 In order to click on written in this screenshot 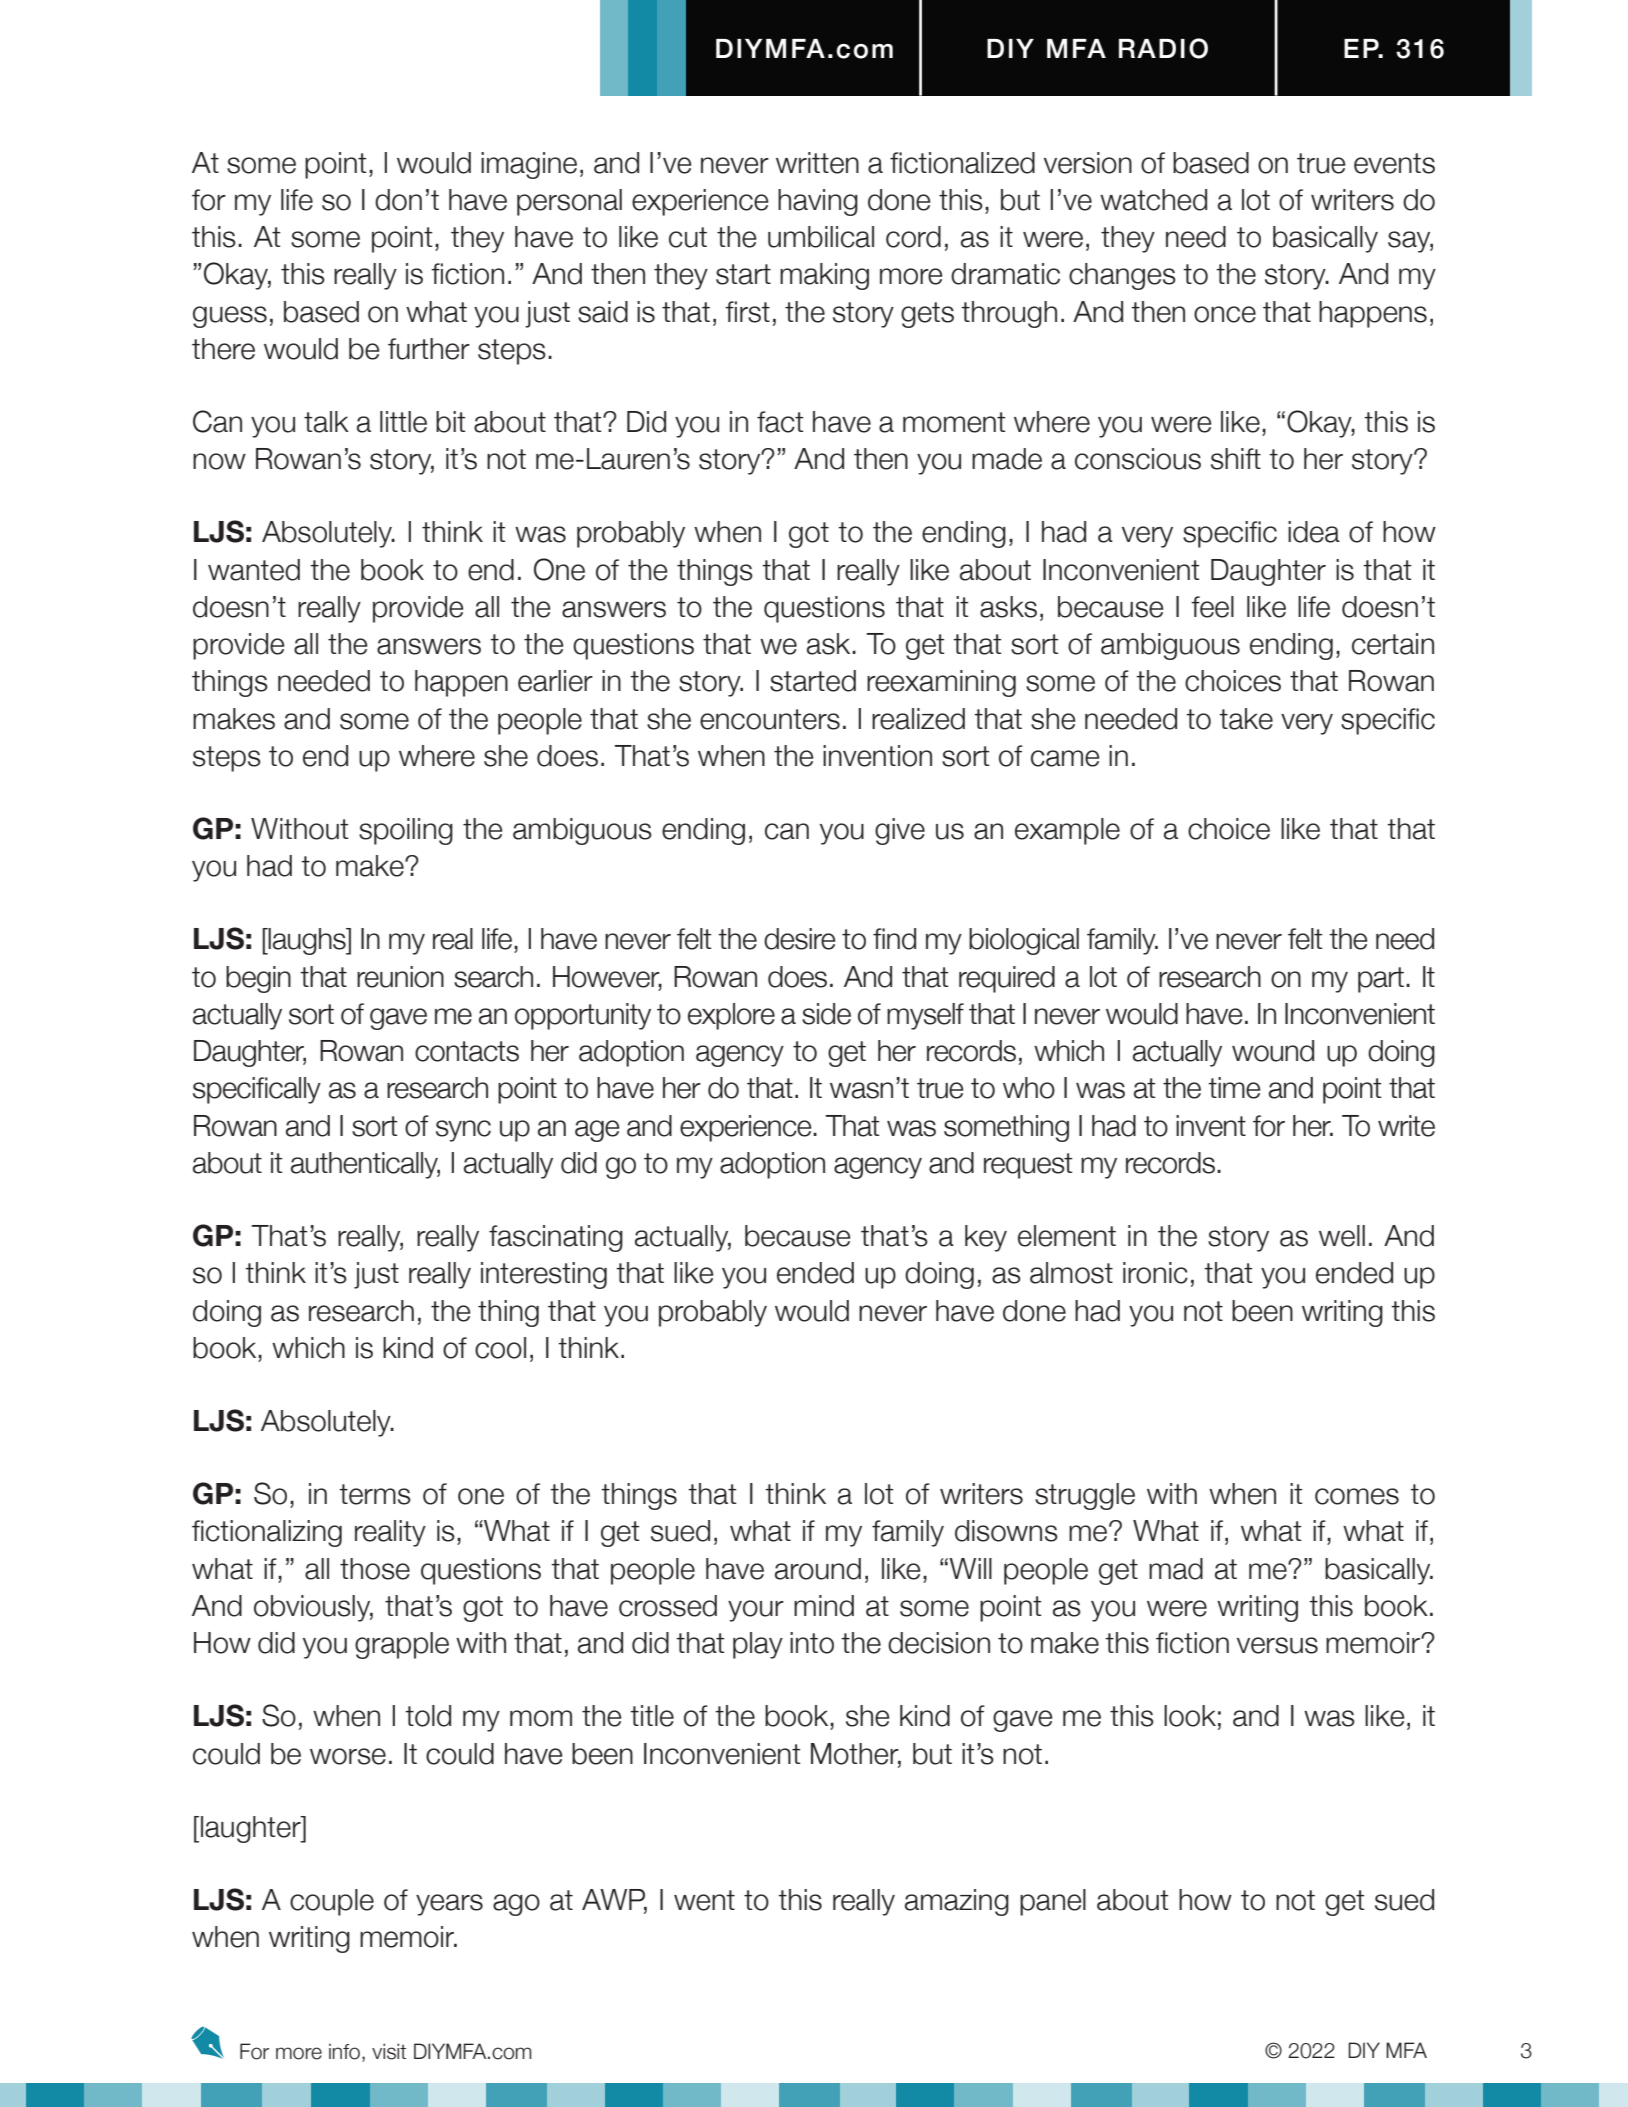, I will do `click(817, 163)`.
